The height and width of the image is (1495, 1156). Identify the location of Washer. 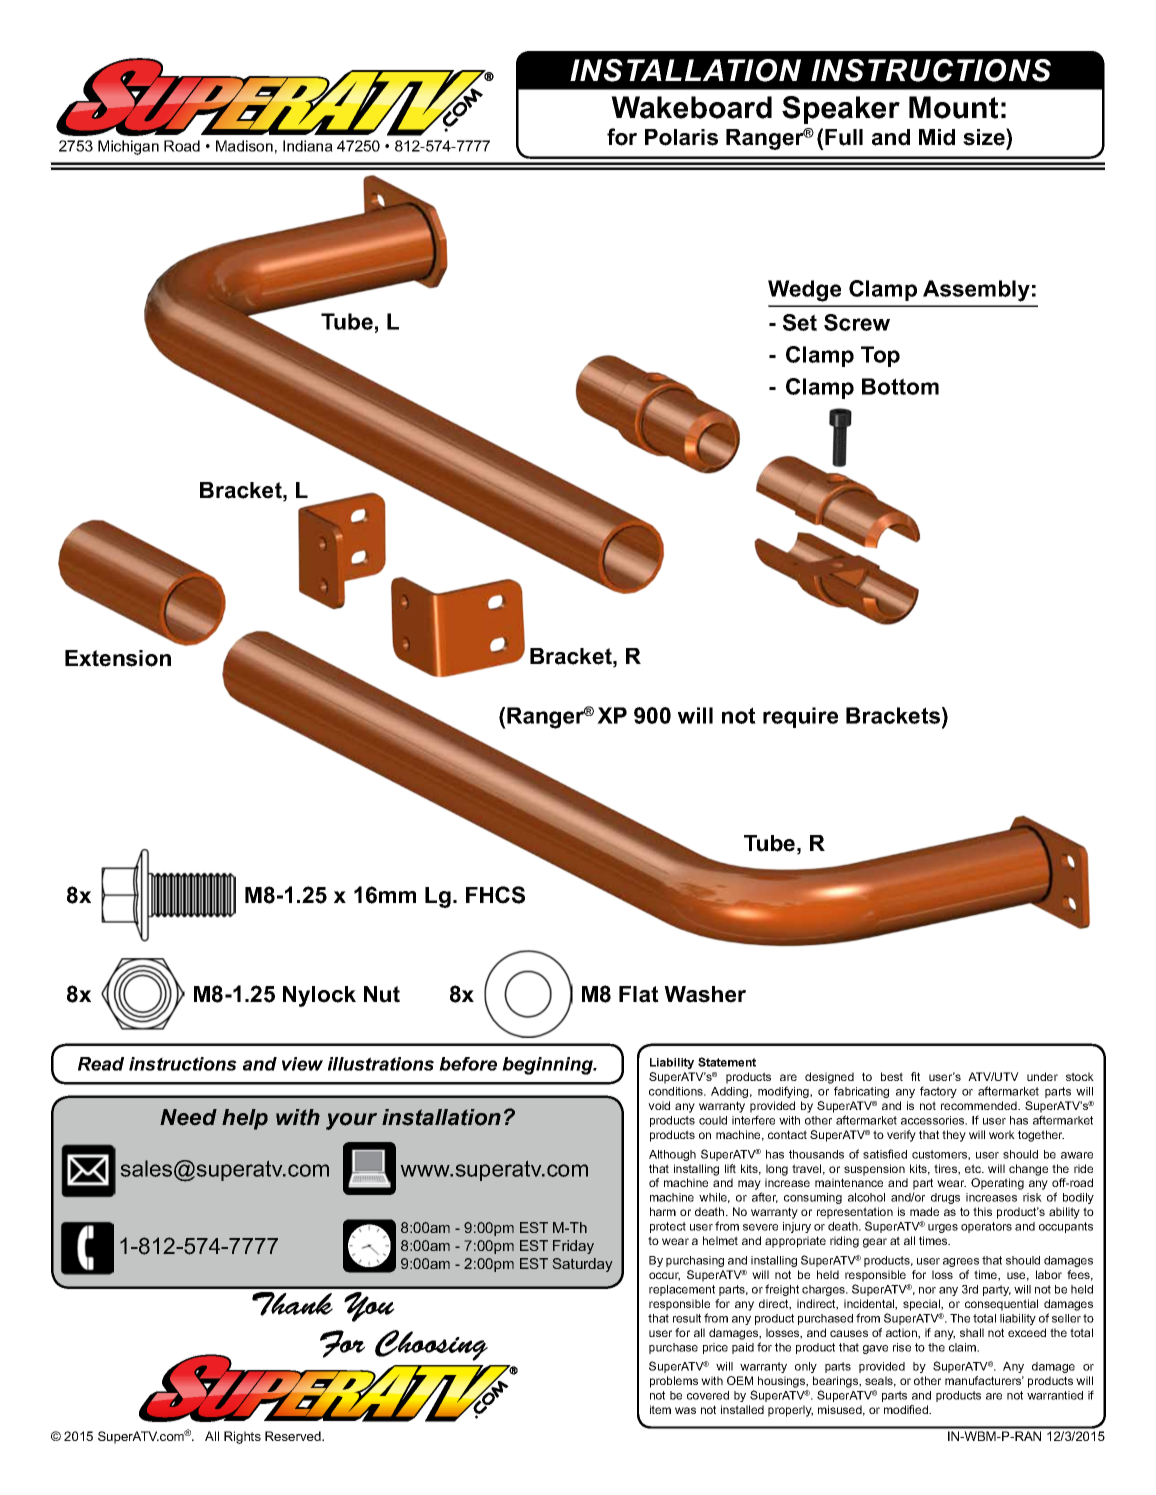
(705, 994).
